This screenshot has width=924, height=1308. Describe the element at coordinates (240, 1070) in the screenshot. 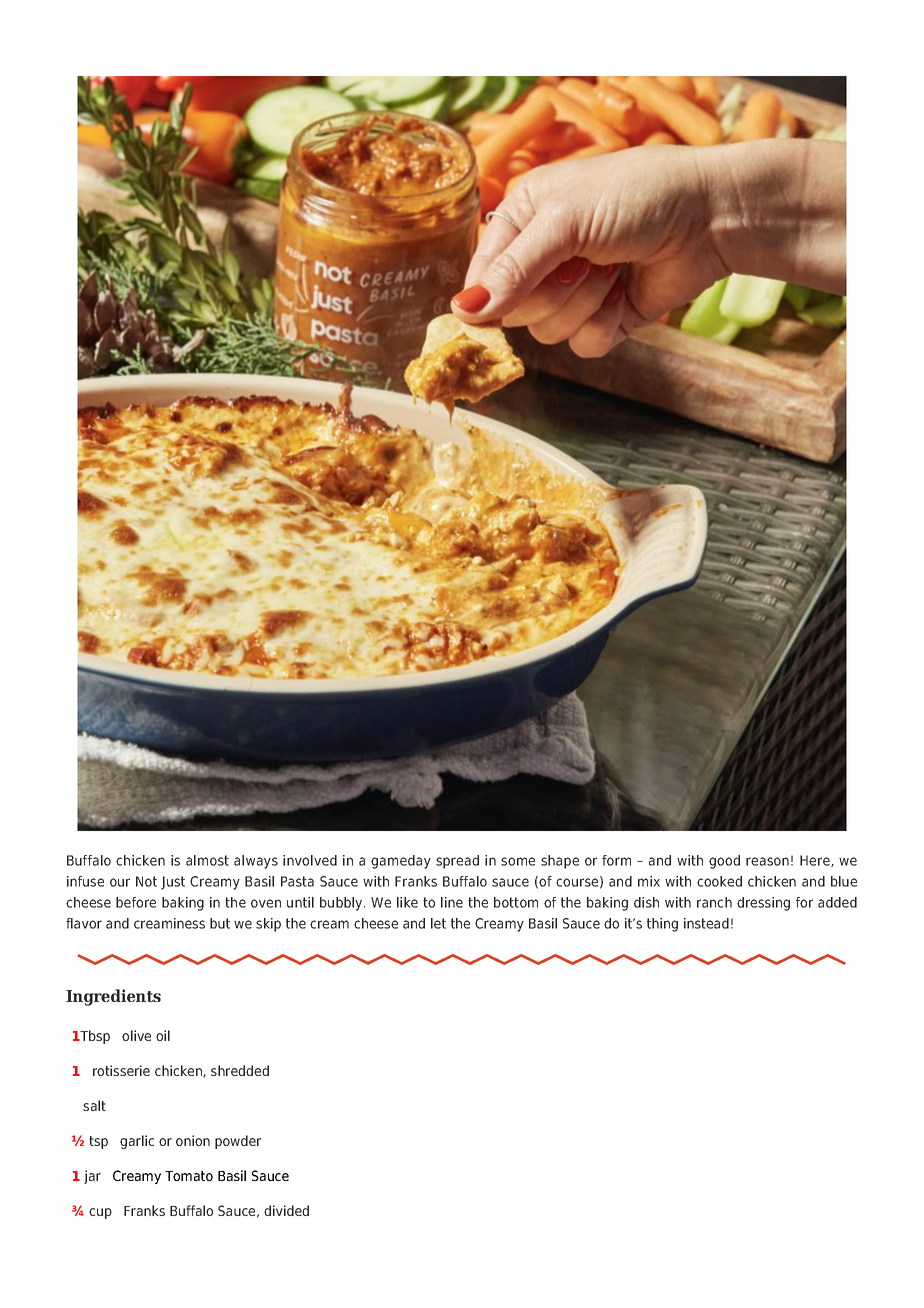

I see `shredded` at that location.
